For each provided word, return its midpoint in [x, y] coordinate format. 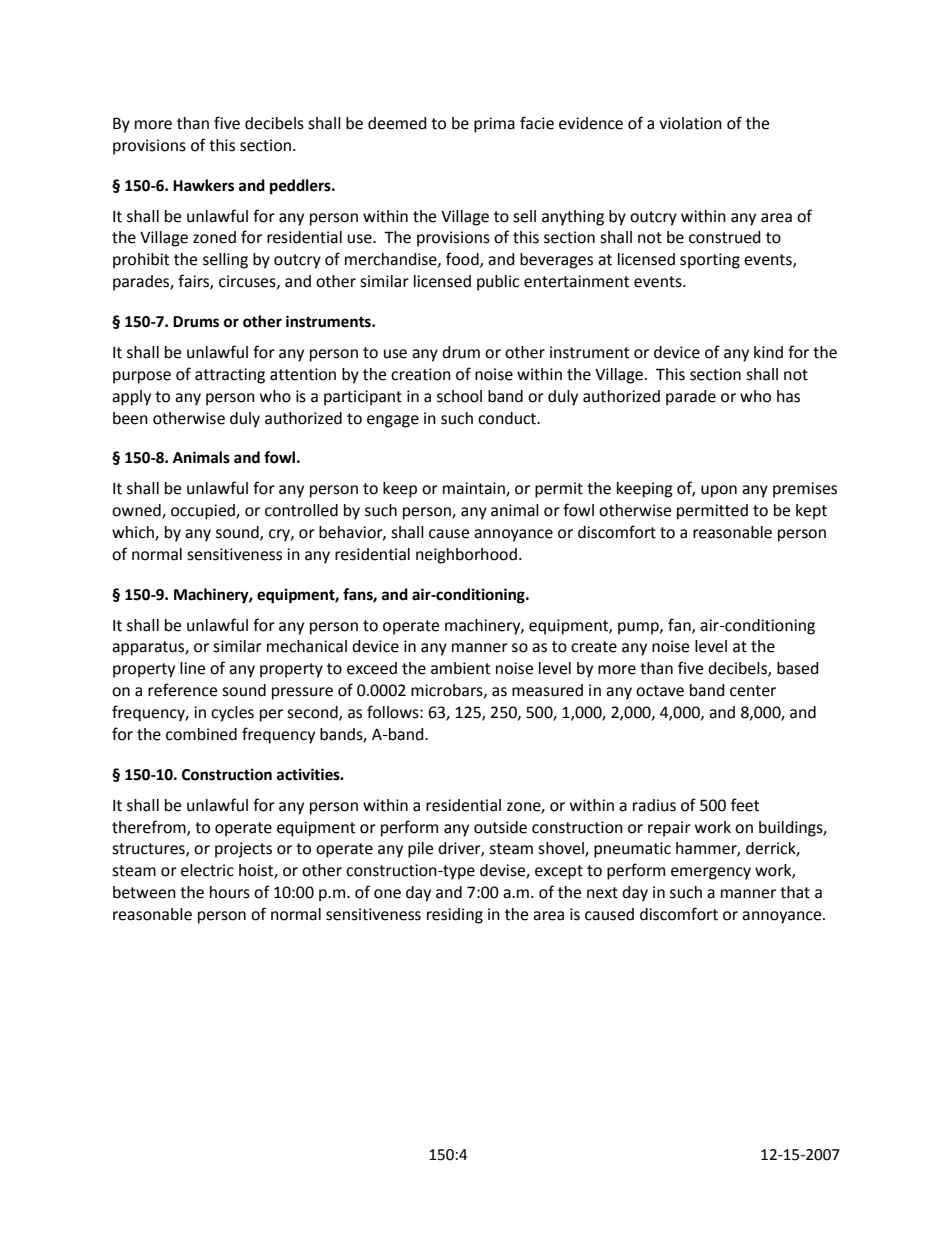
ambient [460, 668]
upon [719, 491]
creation [421, 374]
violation [690, 123]
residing [455, 916]
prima [494, 125]
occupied [204, 512]
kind [768, 352]
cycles [232, 714]
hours [230, 892]
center [753, 691]
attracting [230, 376]
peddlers [301, 187]
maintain [475, 489]
